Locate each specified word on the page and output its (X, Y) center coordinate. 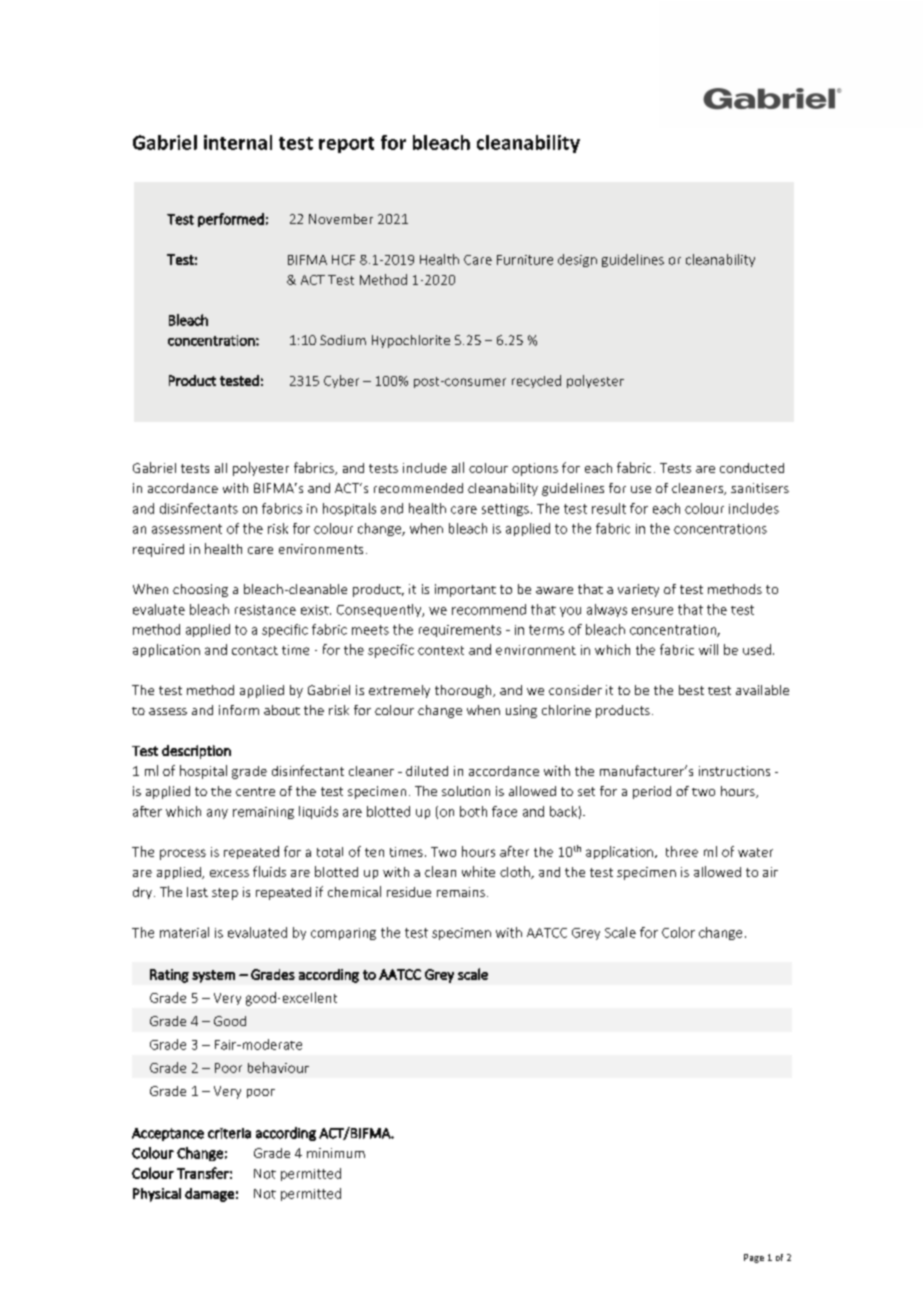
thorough (463, 691)
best (691, 690)
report (346, 145)
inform (239, 710)
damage (209, 1195)
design (577, 260)
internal (238, 142)
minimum (336, 1153)
